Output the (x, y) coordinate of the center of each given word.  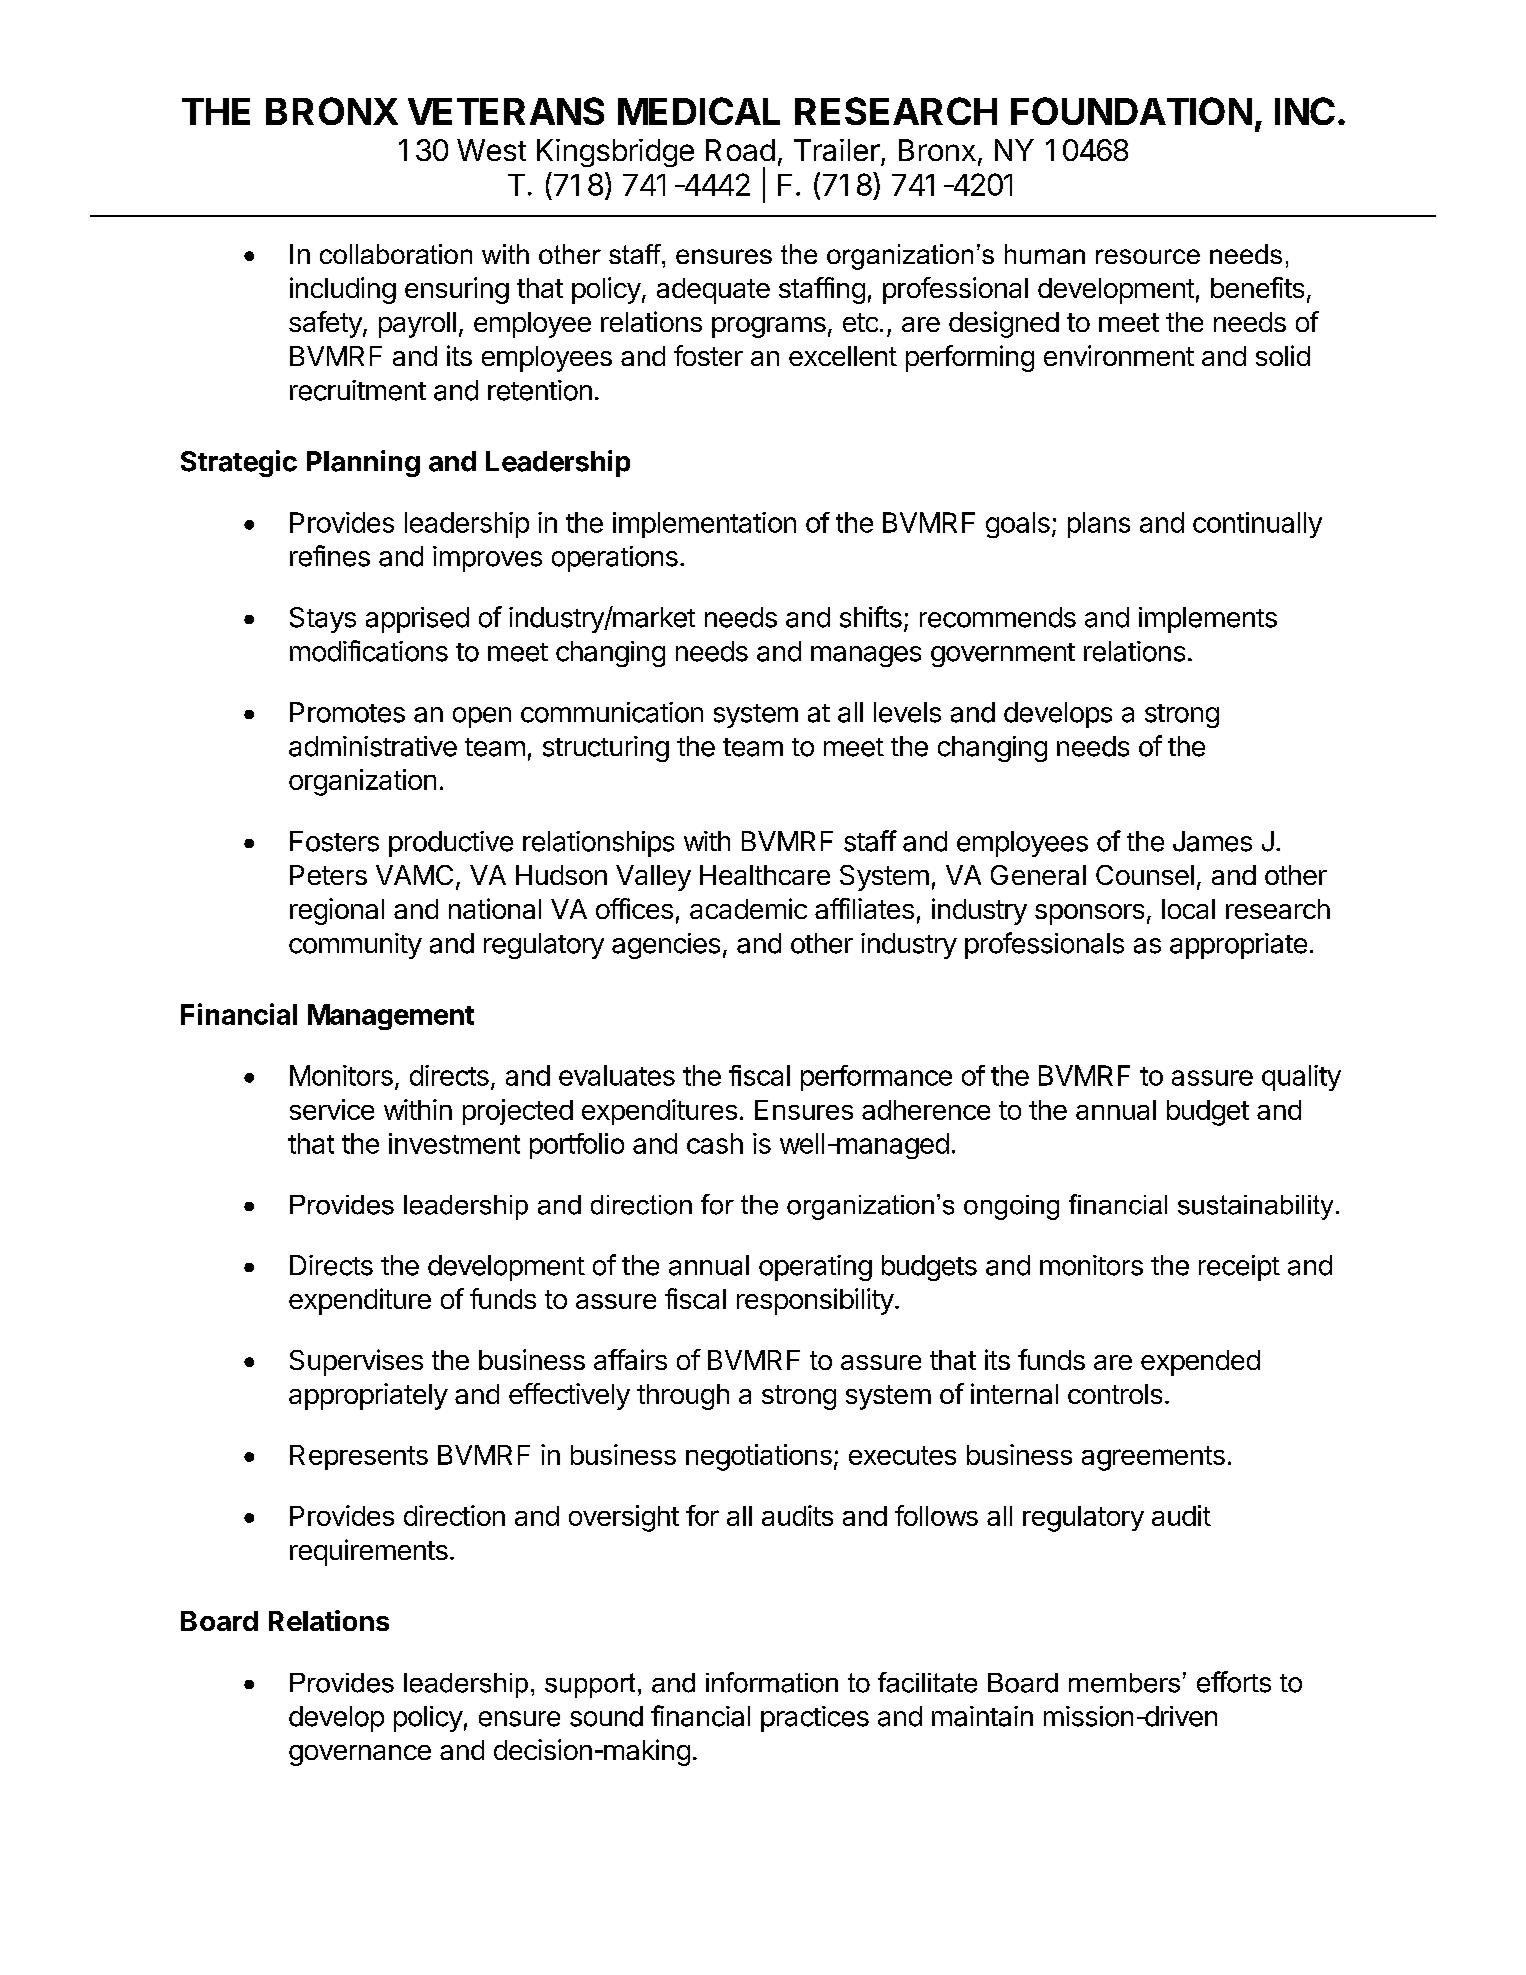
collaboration (396, 254)
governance (360, 1755)
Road (740, 150)
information (772, 1682)
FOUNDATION (1131, 111)
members (1124, 1683)
